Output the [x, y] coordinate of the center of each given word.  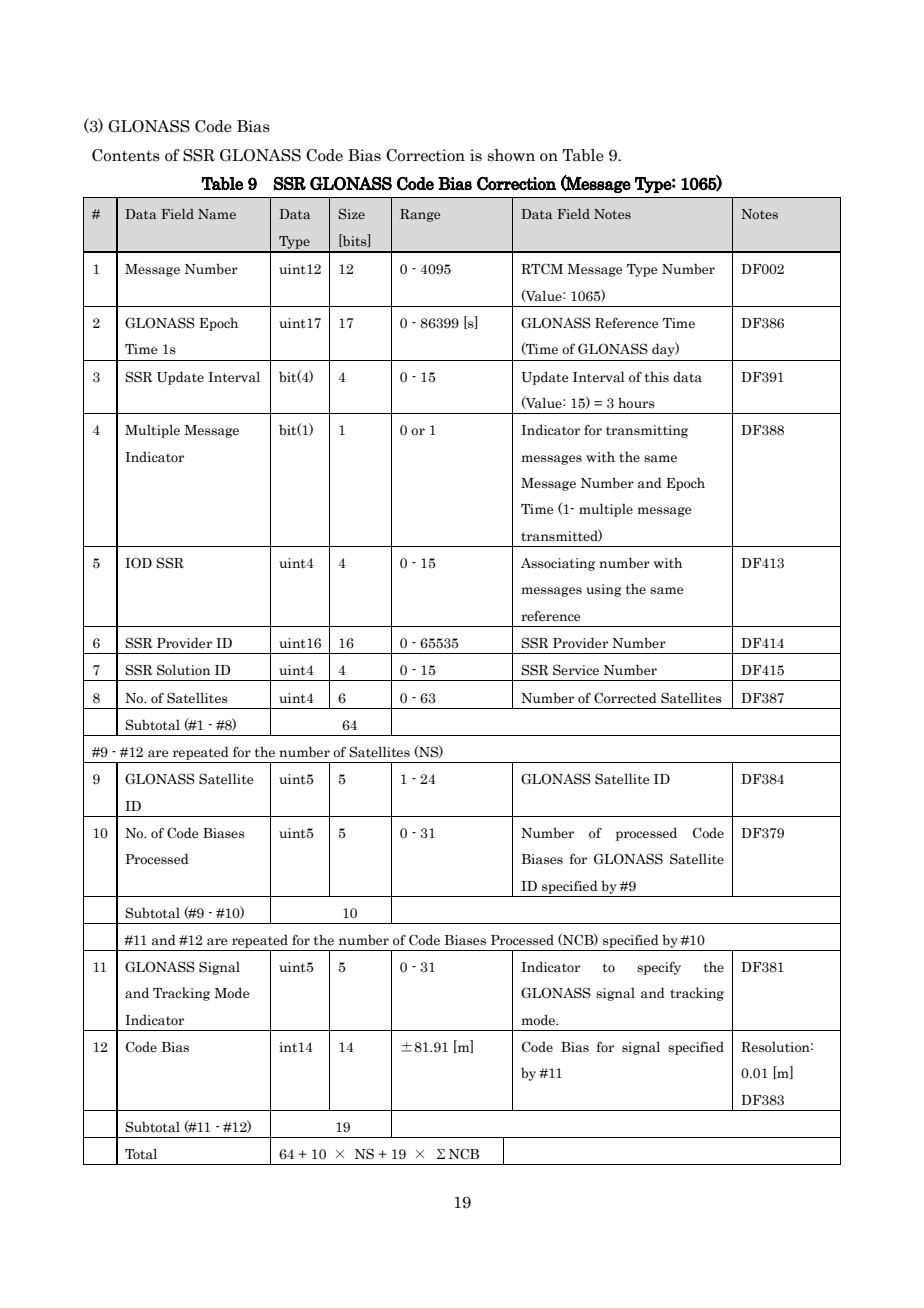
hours [636, 403]
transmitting [647, 431]
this [657, 377]
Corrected [625, 698]
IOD [138, 562]
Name [217, 214]
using [604, 590]
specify [659, 968]
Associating [558, 564]
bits [355, 240]
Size [352, 214]
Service [576, 670]
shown [511, 155]
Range [420, 215]
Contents [126, 155]
